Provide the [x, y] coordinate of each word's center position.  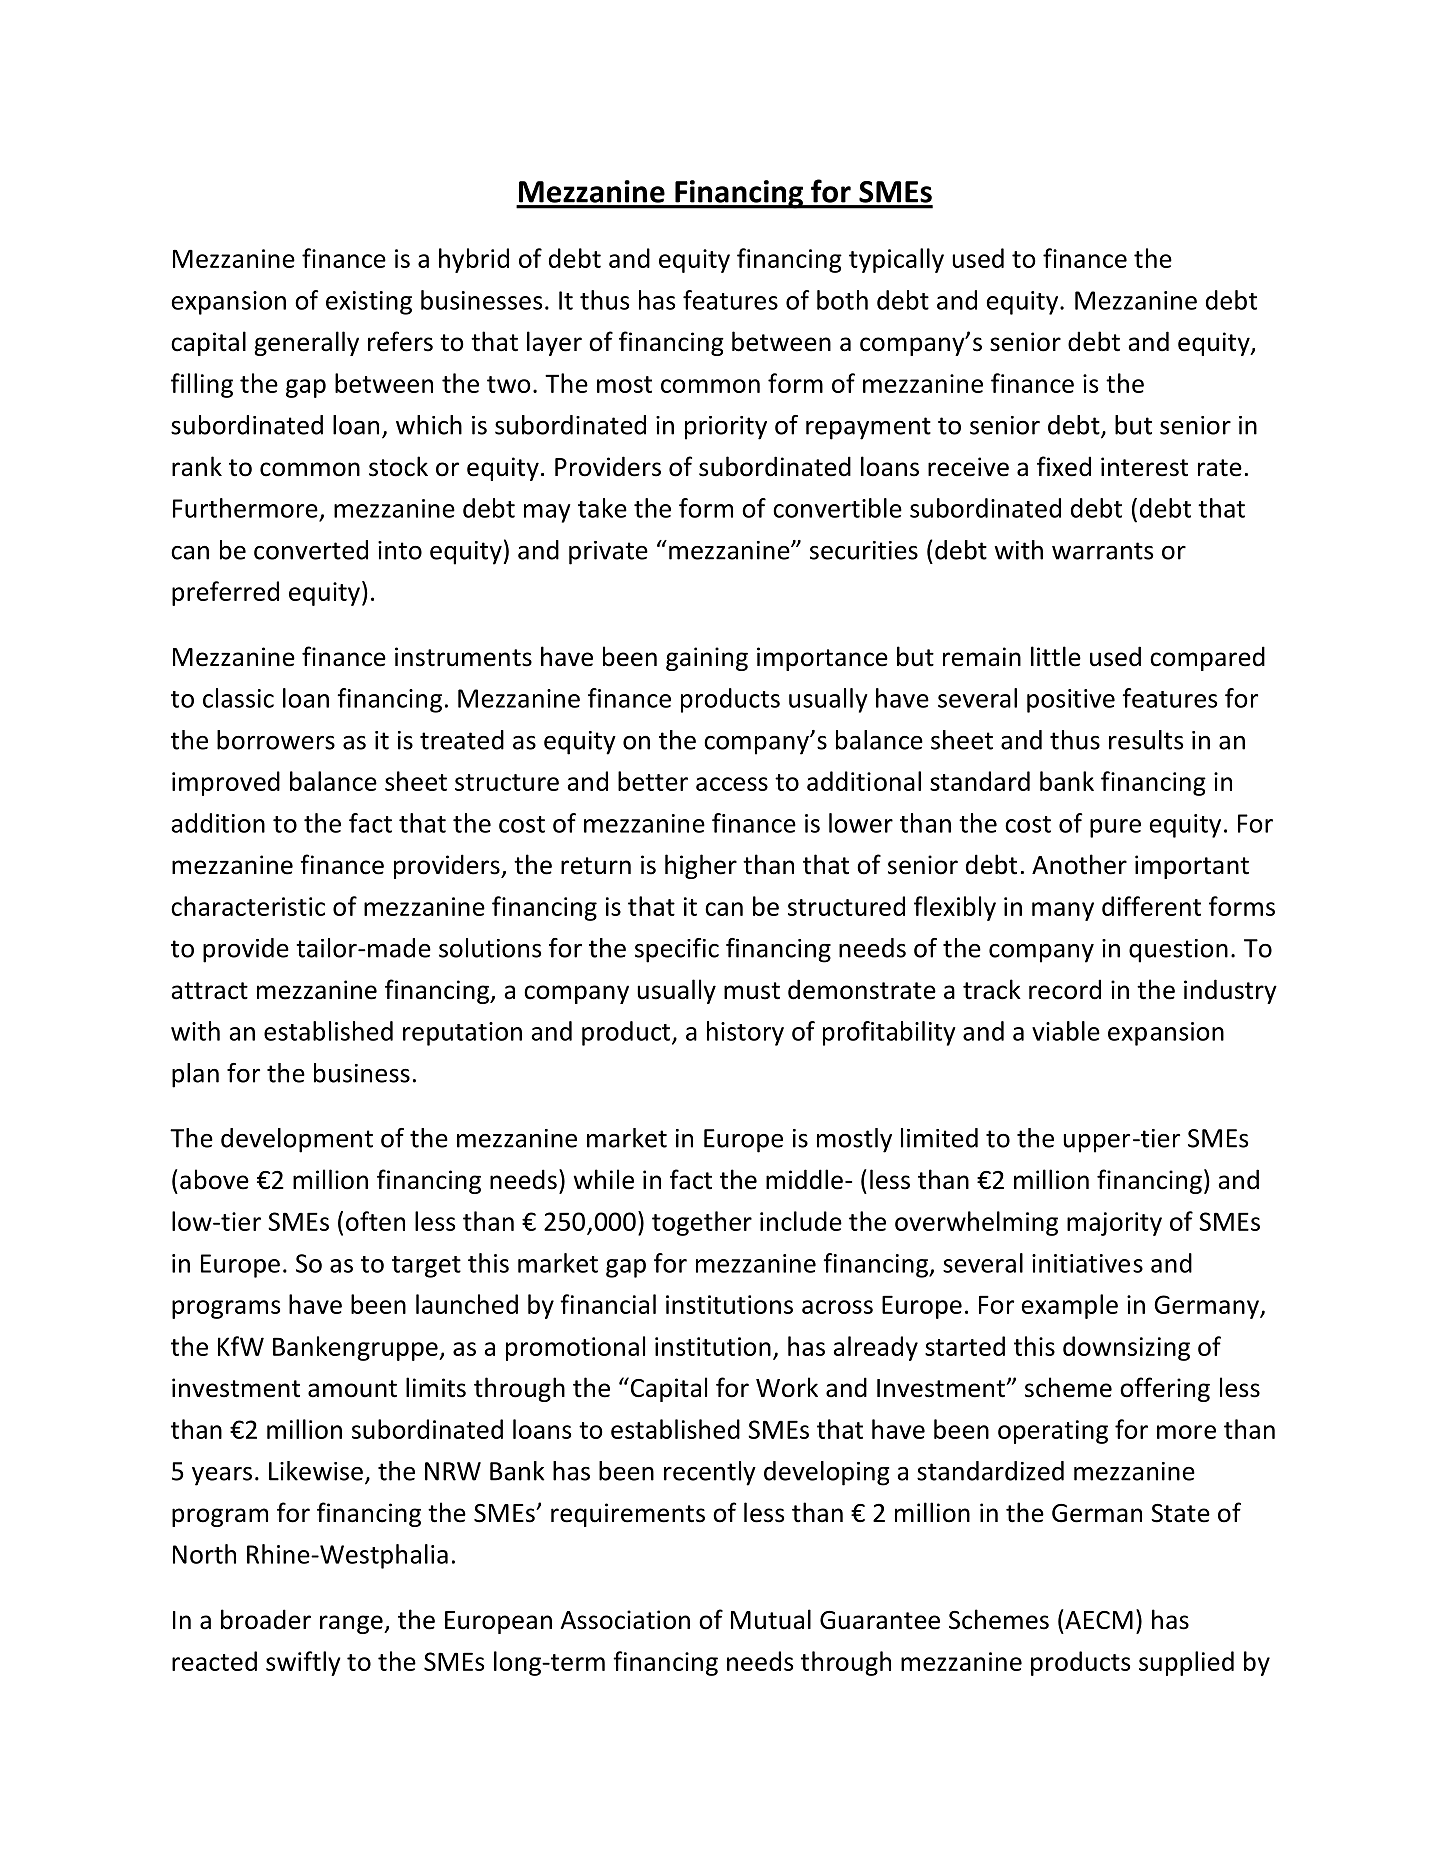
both [842, 300]
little [1056, 656]
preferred [225, 593]
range [352, 1624]
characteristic [248, 906]
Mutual [771, 1619]
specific [677, 950]
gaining [707, 659]
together [702, 1223]
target [426, 1267]
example [1070, 1306]
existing [369, 303]
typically [896, 260]
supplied [1186, 1663]
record [1065, 989]
